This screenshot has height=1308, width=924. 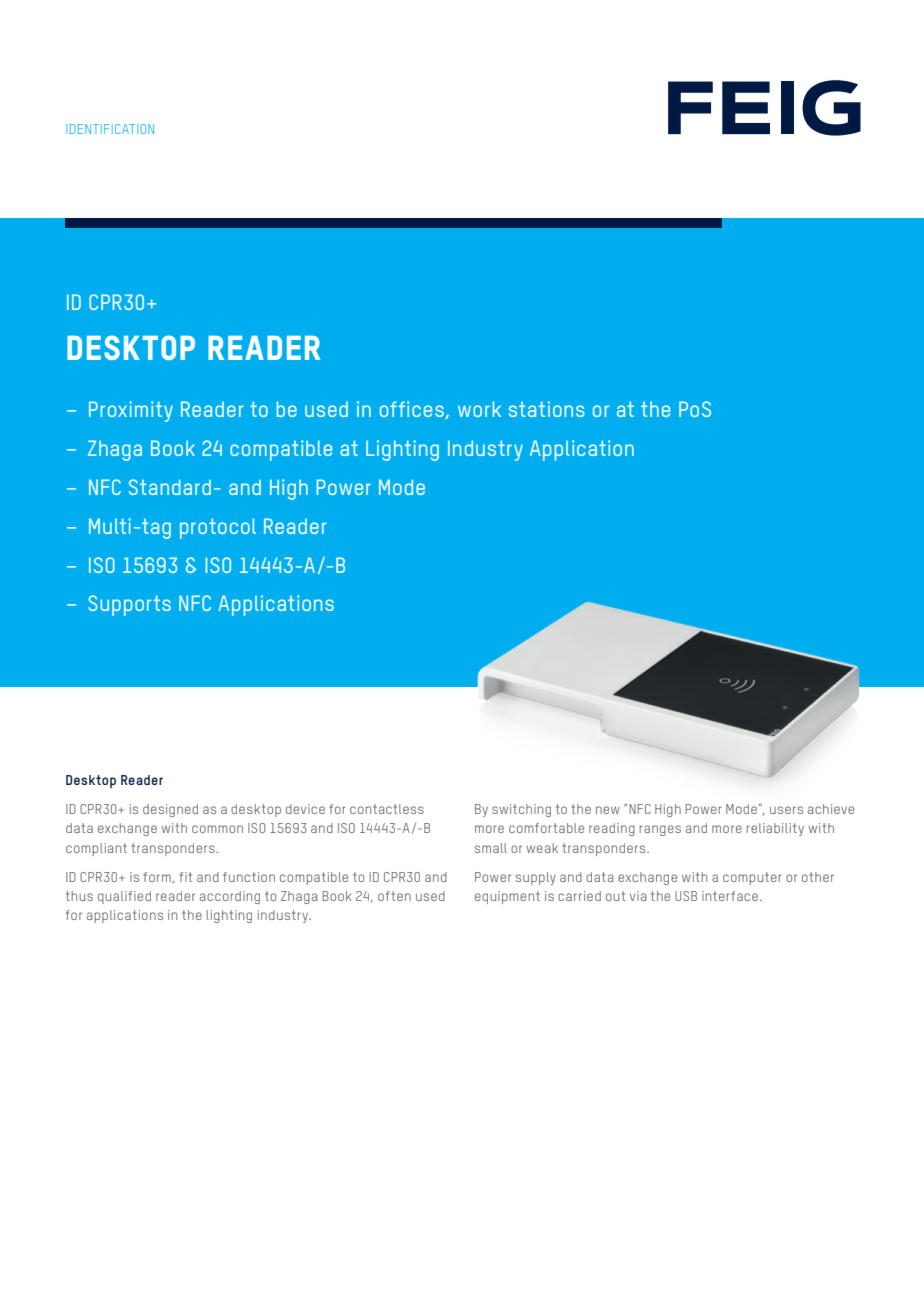 I want to click on form, so click(x=157, y=877).
